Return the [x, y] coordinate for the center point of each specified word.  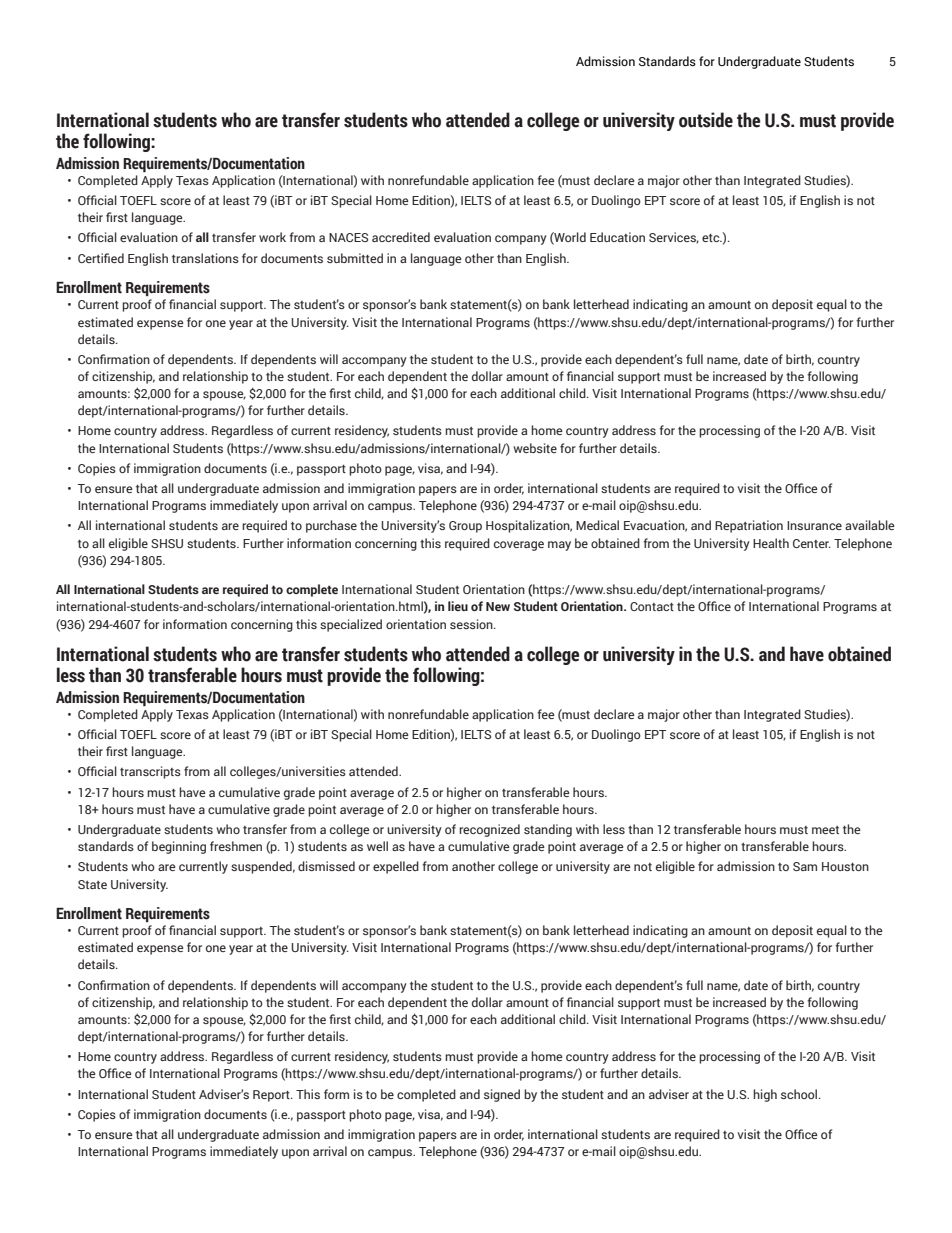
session [472, 624]
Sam [805, 866]
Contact [652, 606]
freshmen [236, 846]
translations [205, 258]
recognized [489, 830]
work [272, 237]
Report [272, 1096]
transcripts [150, 772]
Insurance [814, 525]
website [535, 448]
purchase [331, 526]
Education [617, 237]
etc [712, 238]
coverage [519, 546]
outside [706, 120]
